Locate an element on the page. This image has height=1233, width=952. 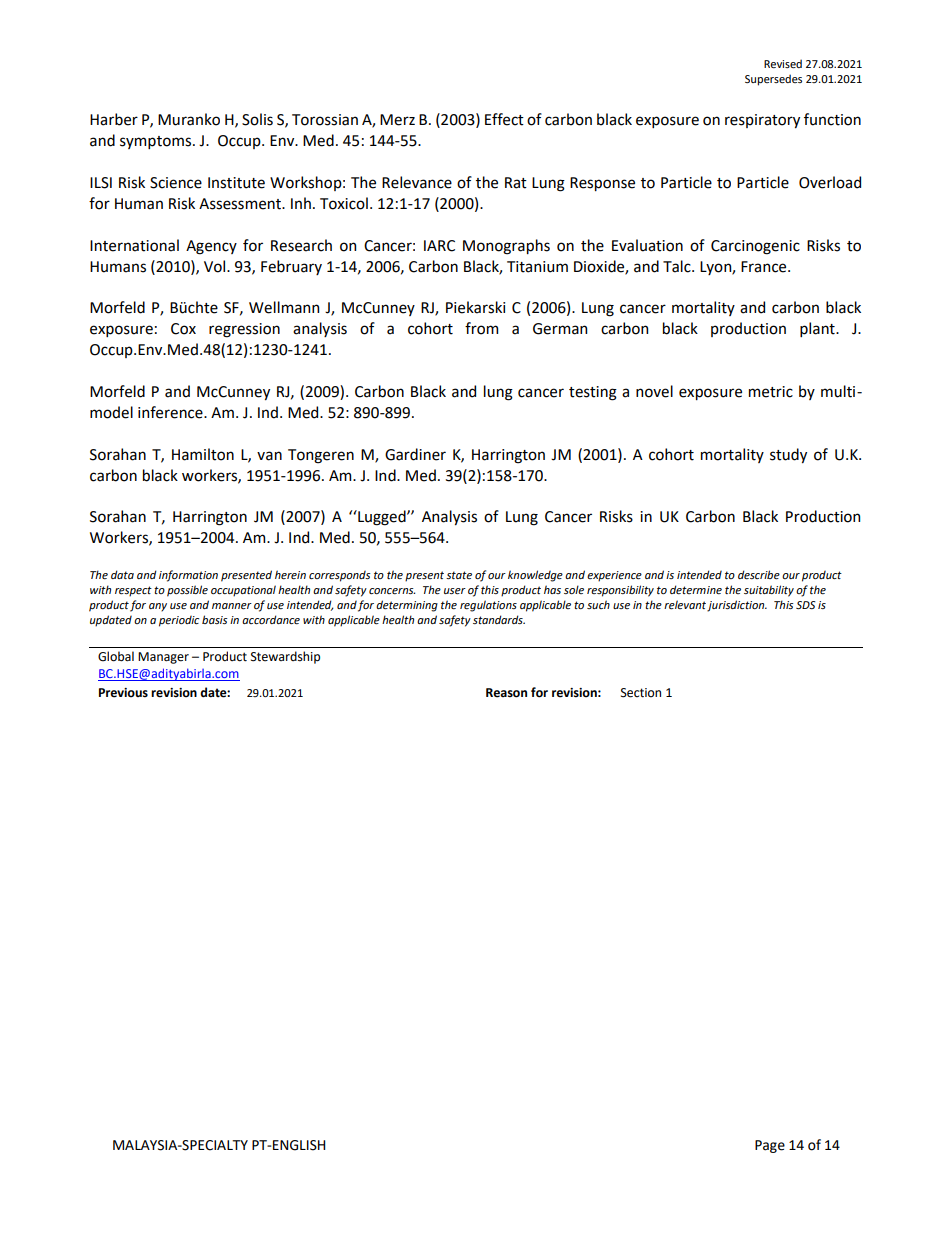
Previous is located at coordinates (123, 693).
